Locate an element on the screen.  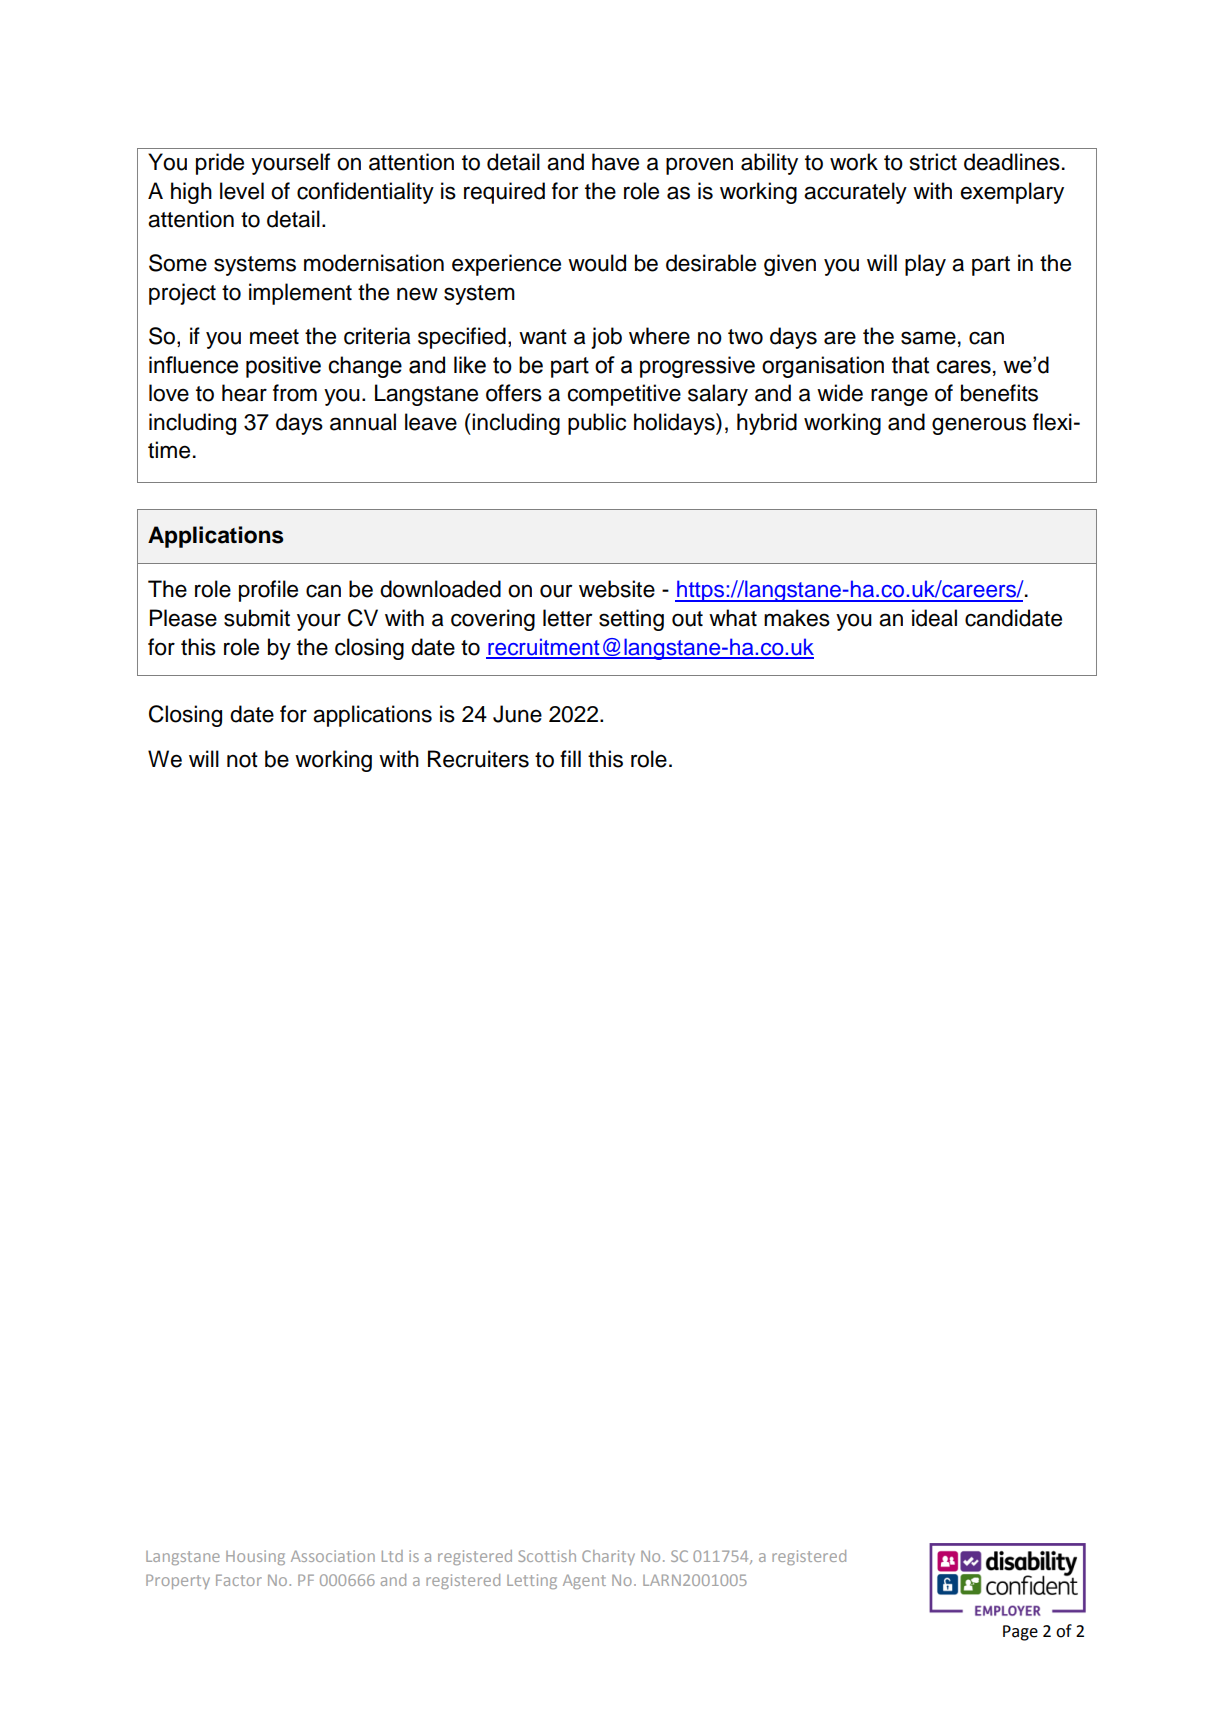
Agent is located at coordinates (584, 1581).
